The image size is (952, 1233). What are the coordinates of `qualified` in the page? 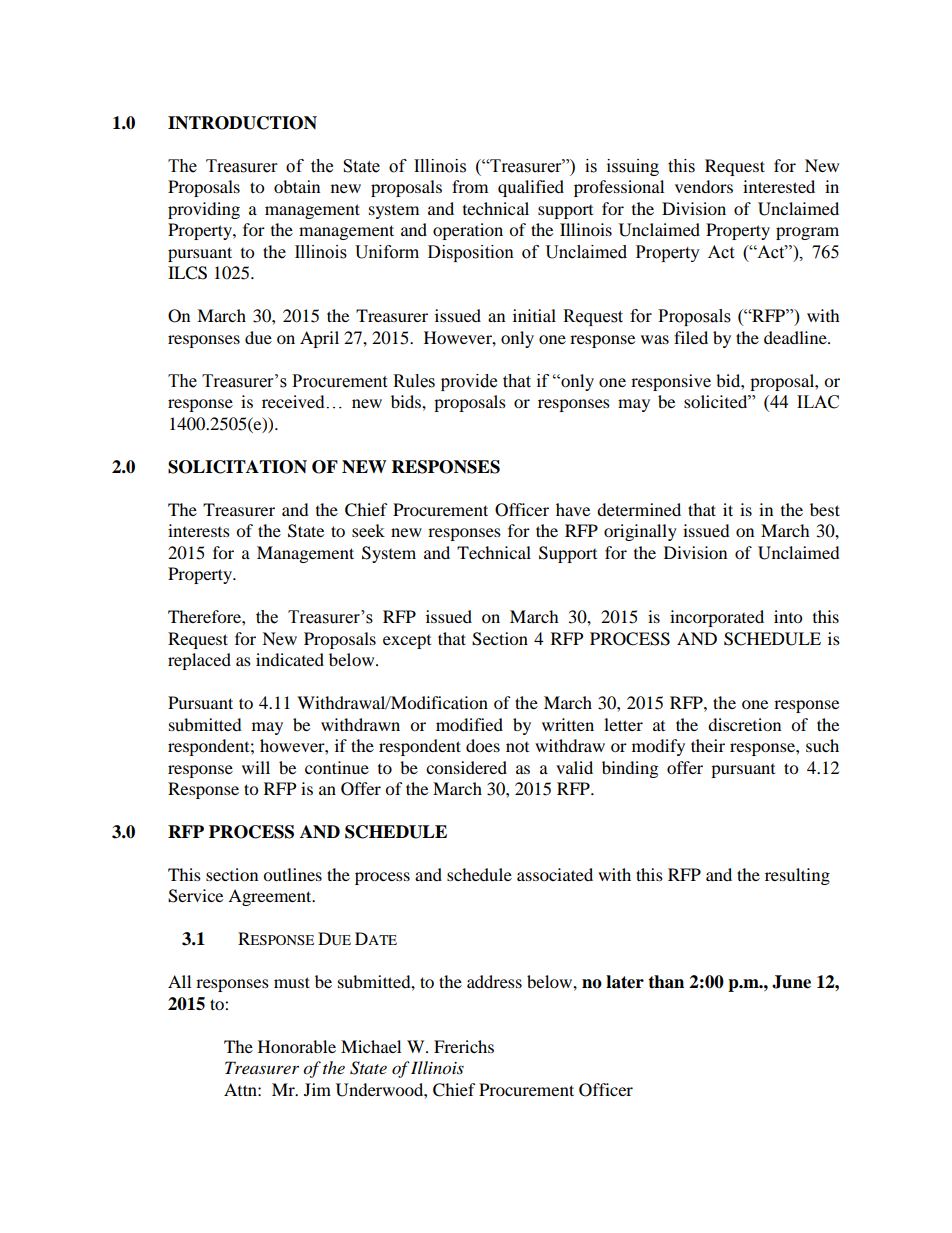 It's located at (531, 188).
